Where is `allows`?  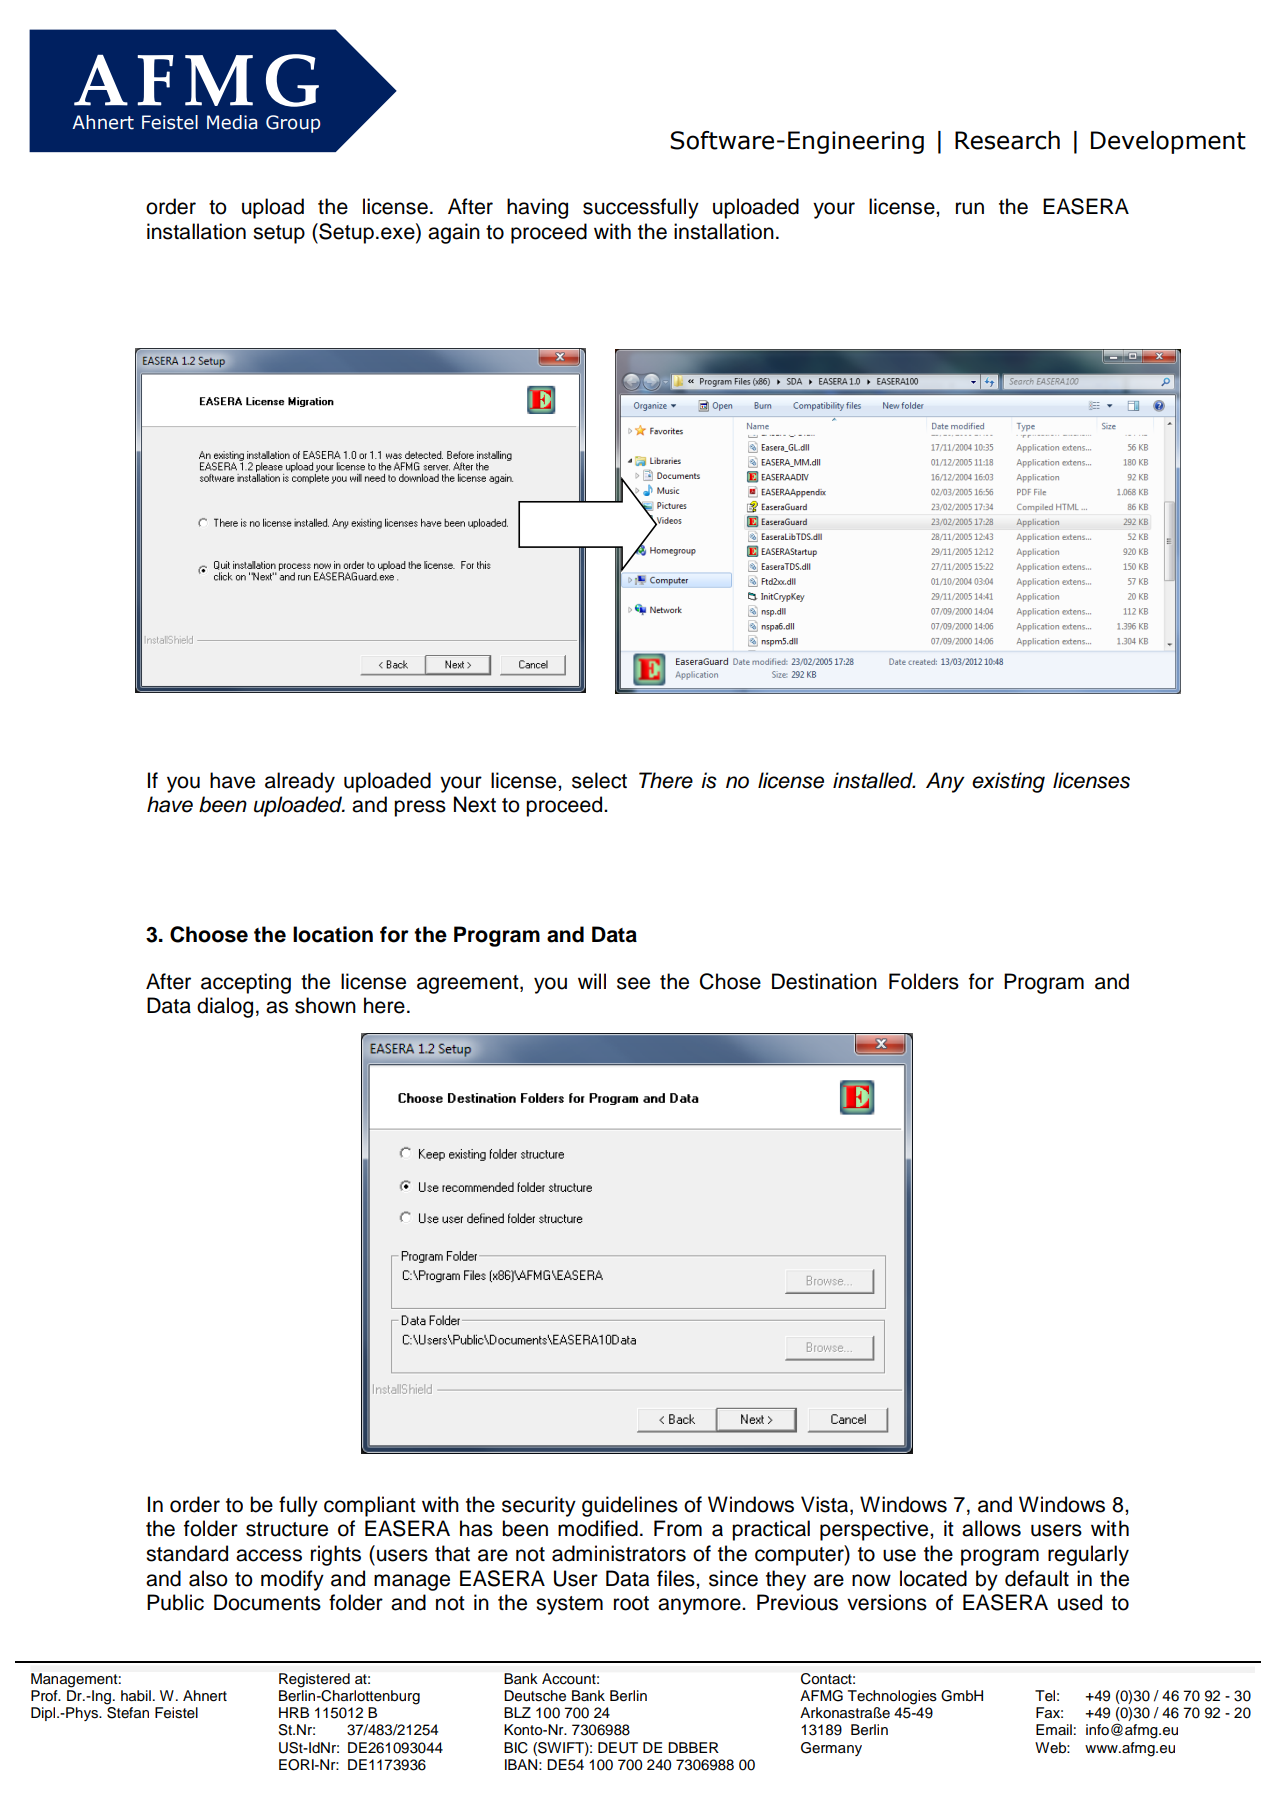 allows is located at coordinates (991, 1528).
